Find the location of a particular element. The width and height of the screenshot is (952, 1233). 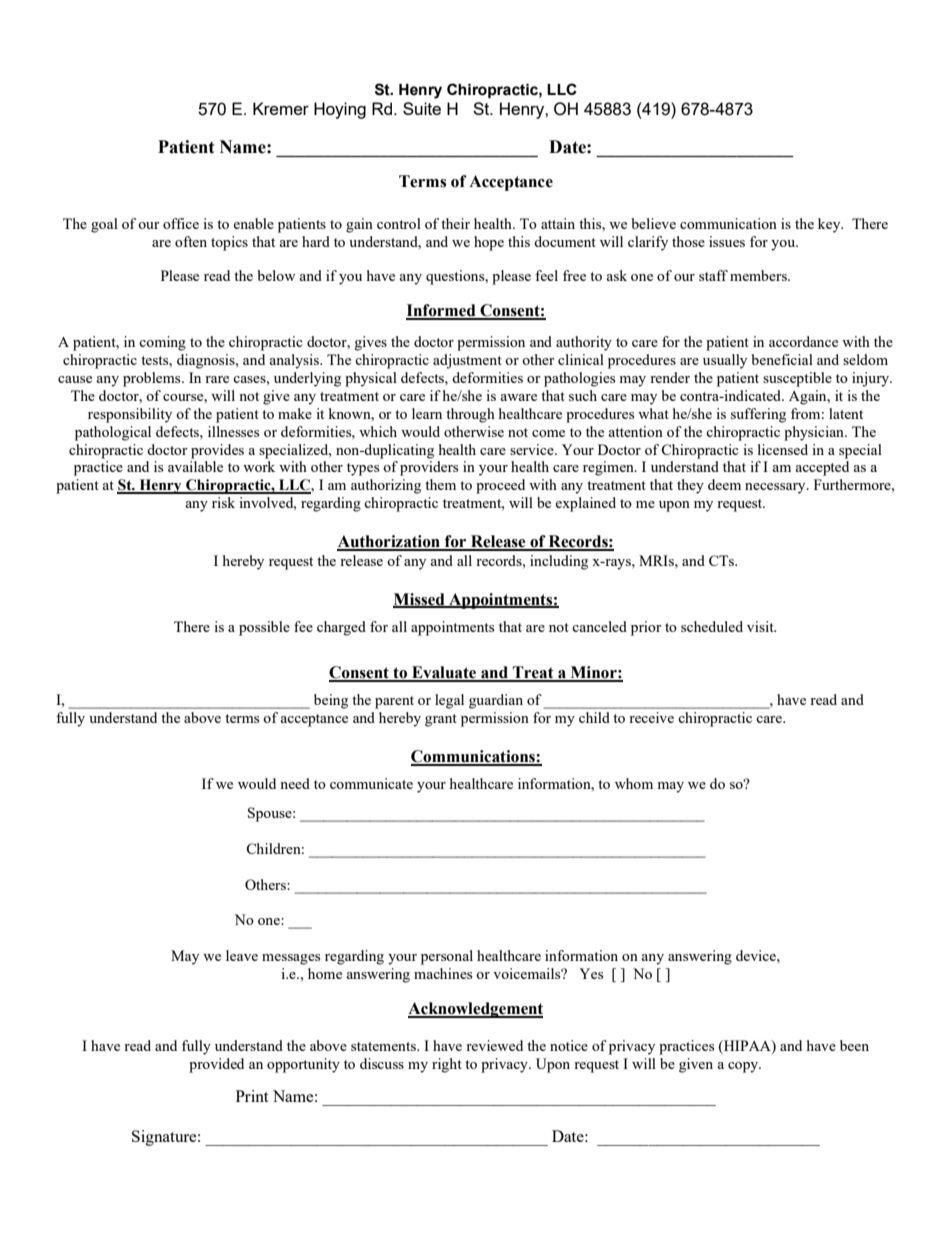

visit is located at coordinates (761, 626).
